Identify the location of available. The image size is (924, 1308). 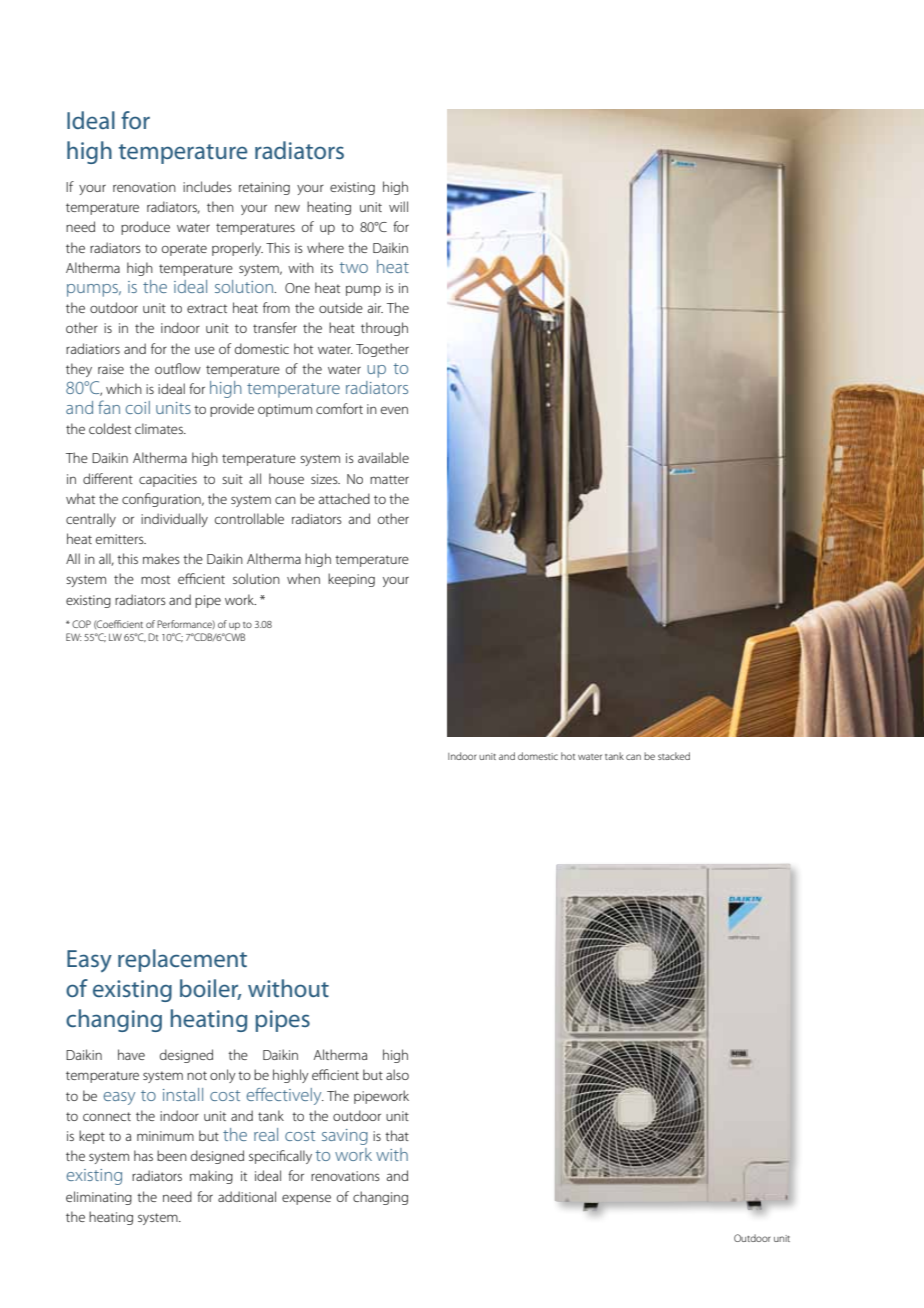
(383, 457).
